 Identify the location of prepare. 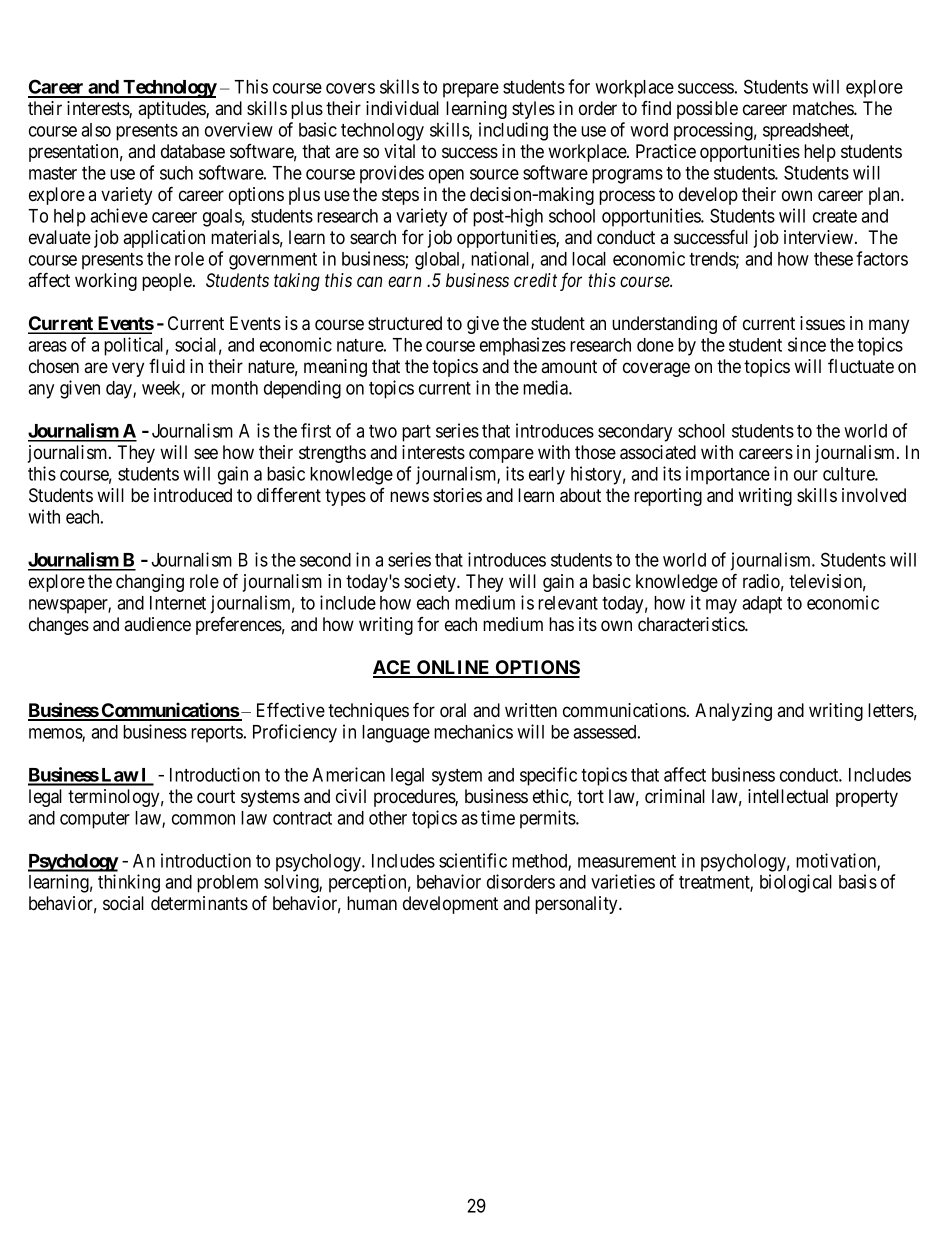
(471, 90).
